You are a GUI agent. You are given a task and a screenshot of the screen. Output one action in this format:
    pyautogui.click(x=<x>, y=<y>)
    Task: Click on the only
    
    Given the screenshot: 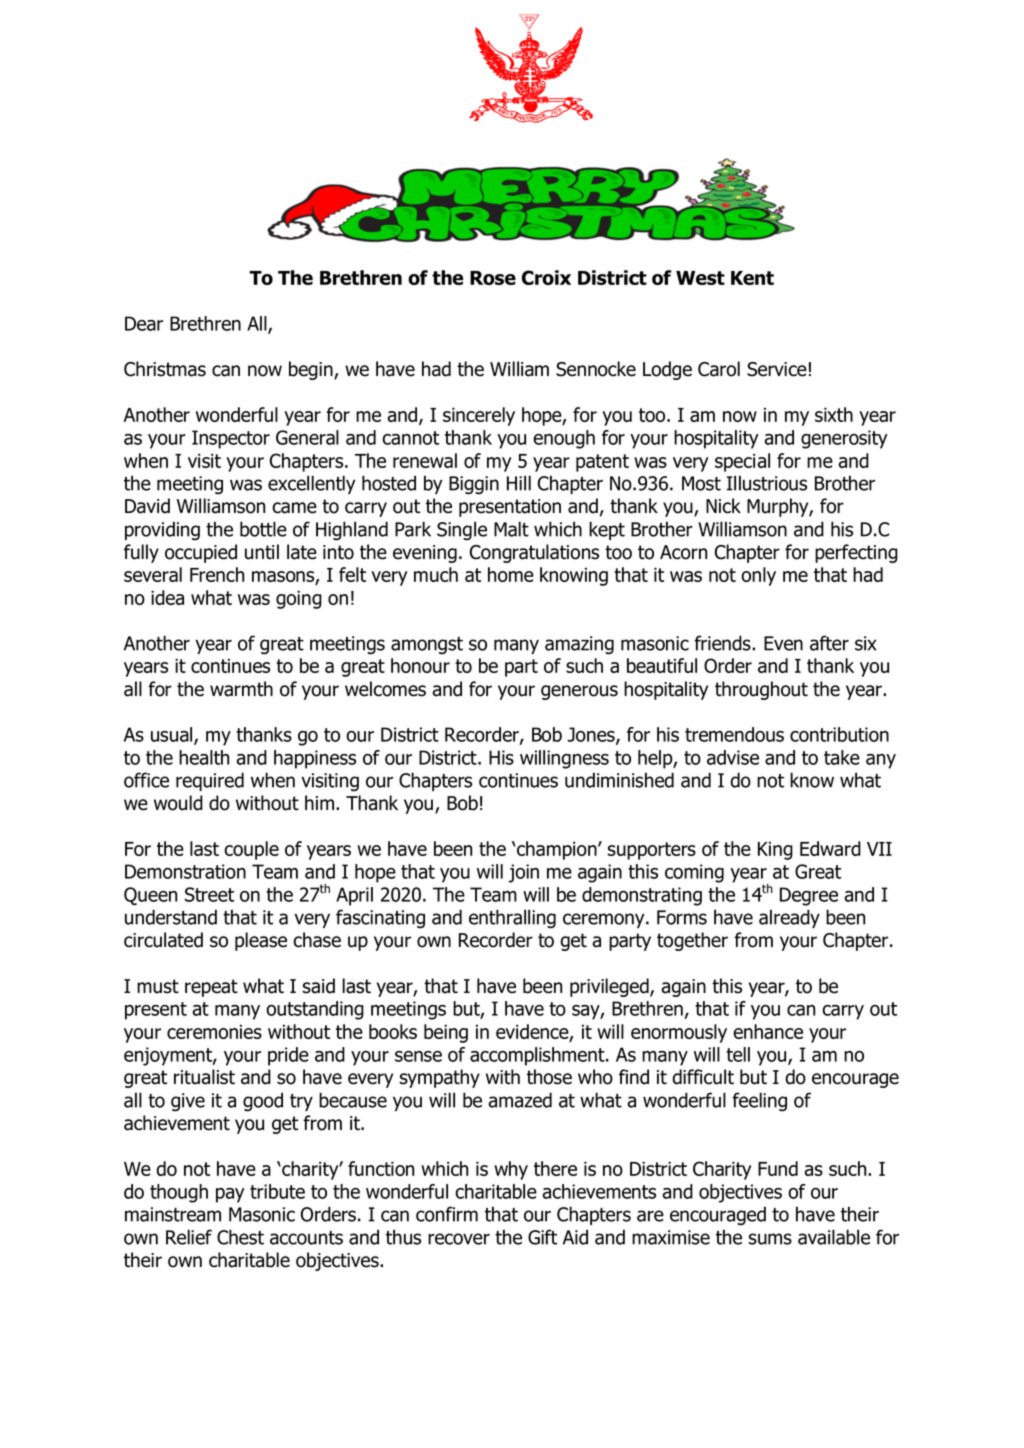 What is the action you would take?
    pyautogui.click(x=758, y=576)
